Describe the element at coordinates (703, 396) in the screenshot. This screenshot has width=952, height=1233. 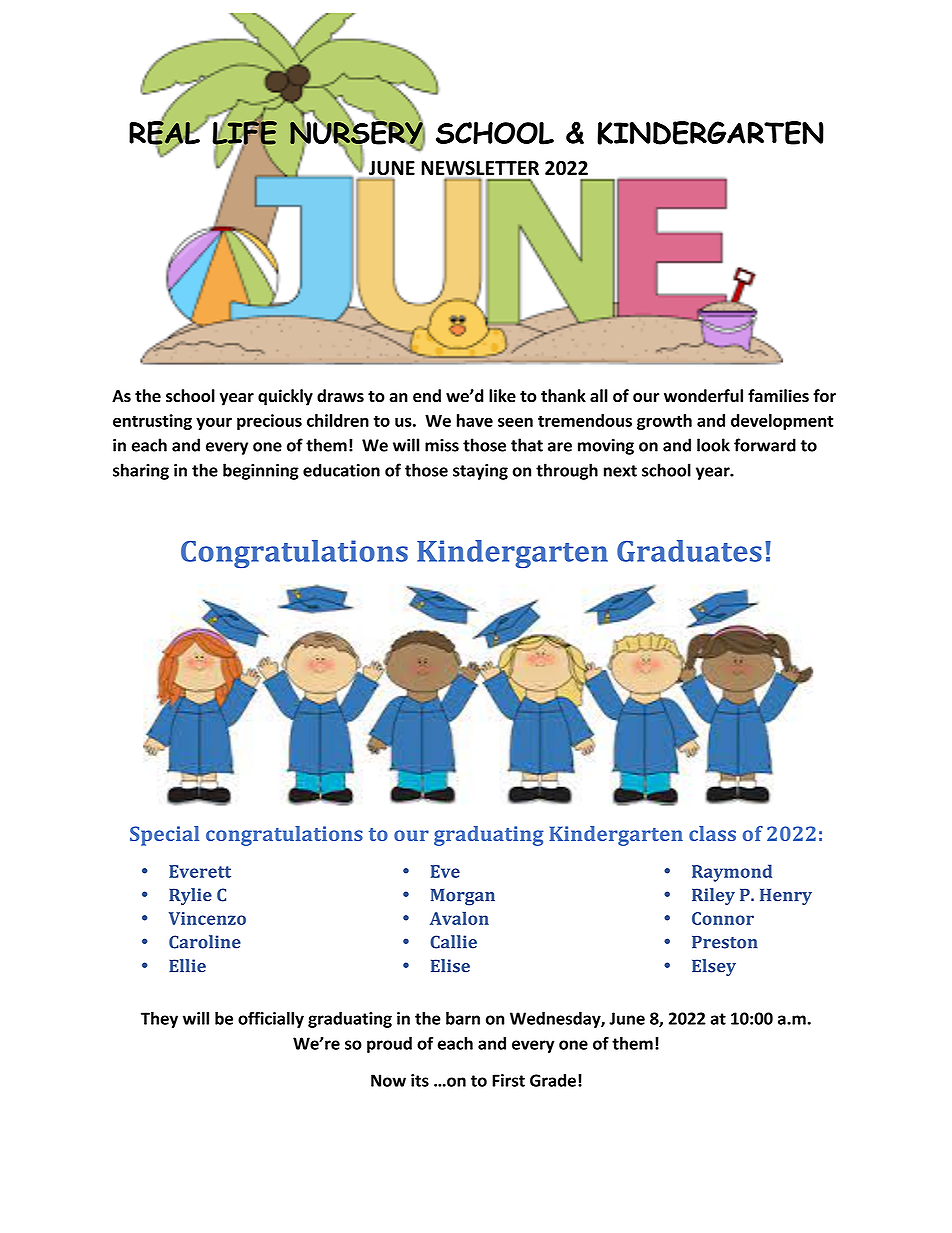
I see `wonderful` at that location.
